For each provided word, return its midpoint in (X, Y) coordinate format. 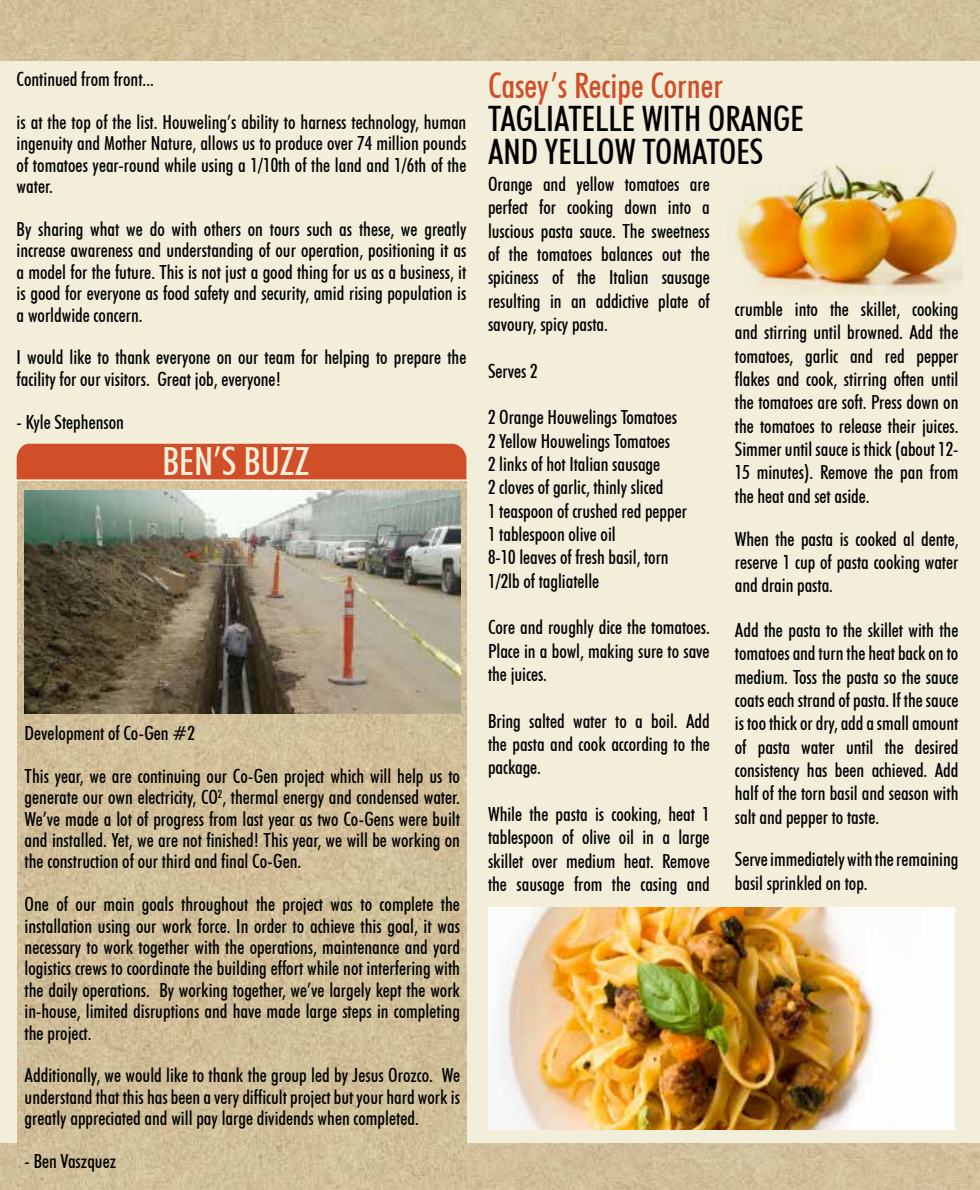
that (108, 1096)
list (146, 121)
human (445, 121)
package (514, 768)
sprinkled (794, 884)
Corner (687, 85)
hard (400, 1096)
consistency (767, 772)
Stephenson (88, 423)
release (860, 425)
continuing (169, 778)
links (513, 463)
